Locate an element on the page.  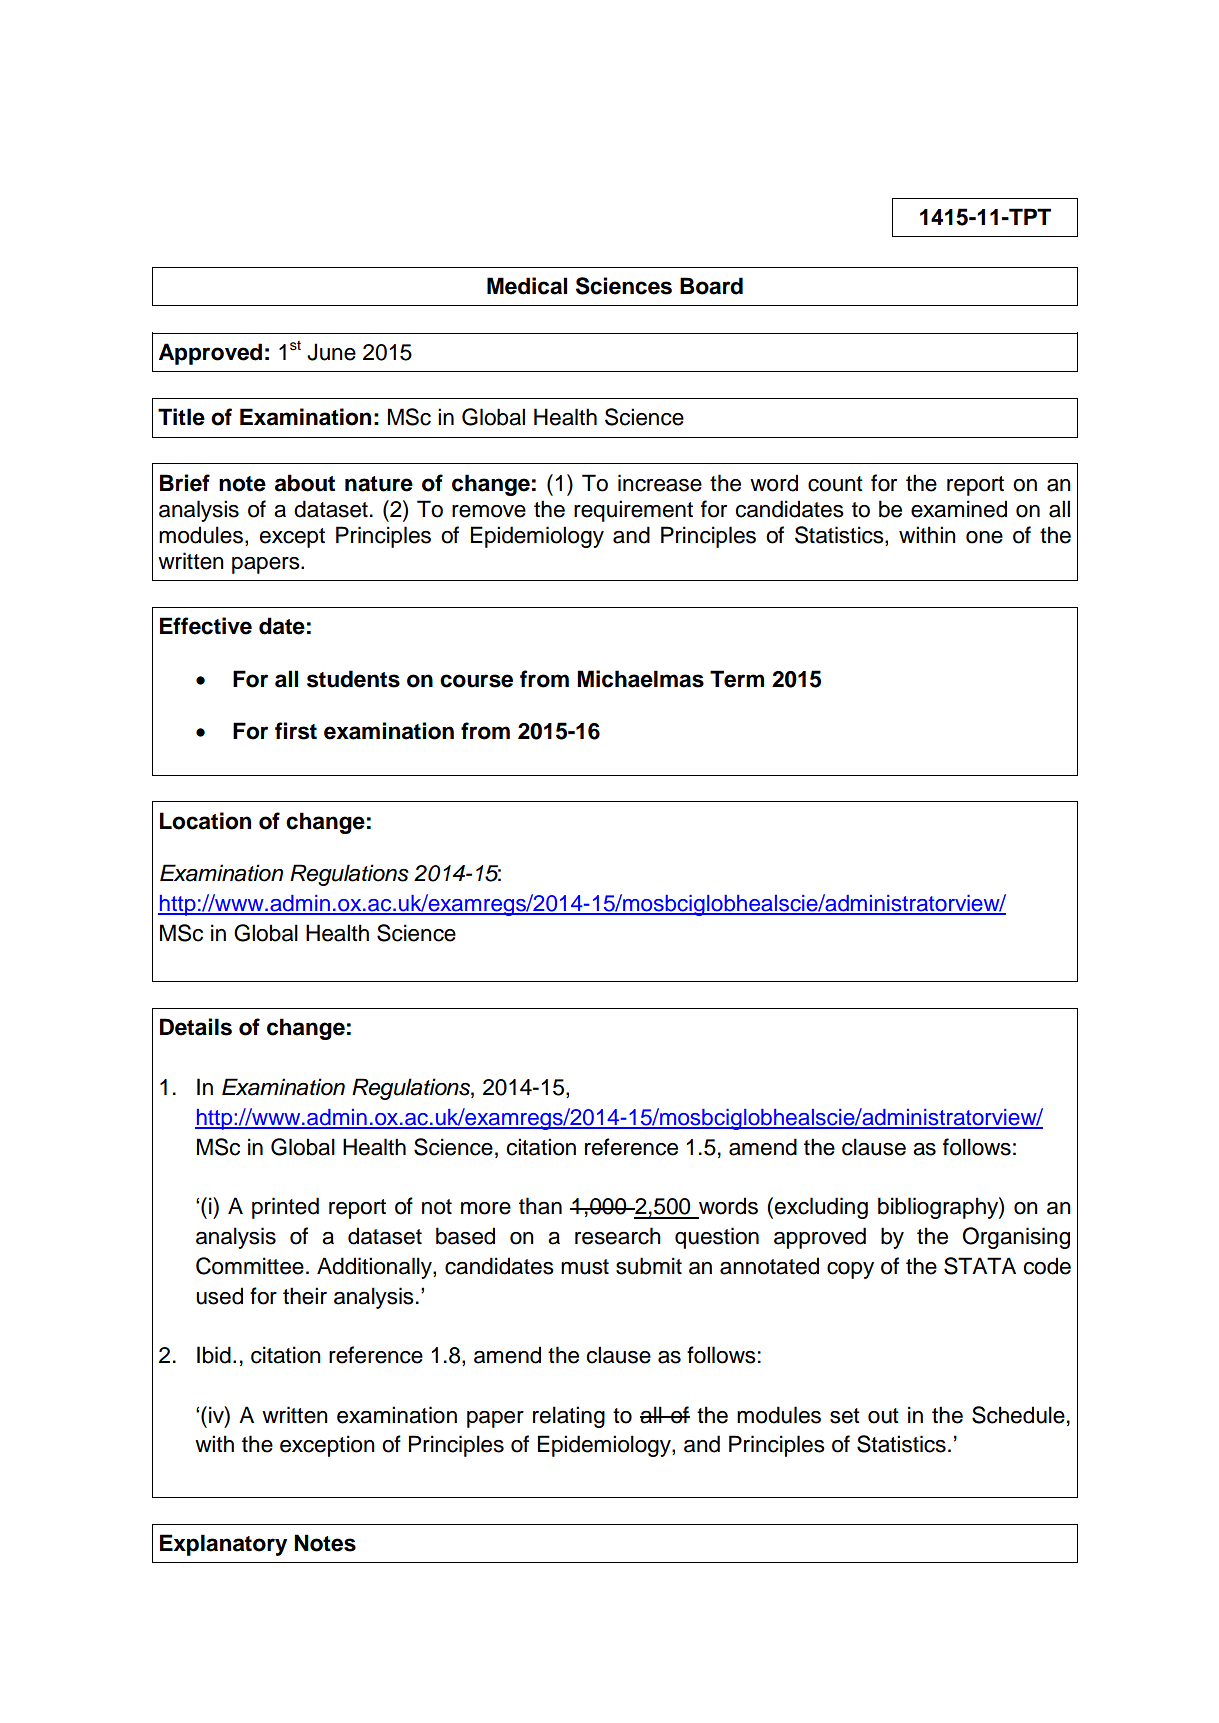
Explanatory is located at coordinates (223, 1545).
